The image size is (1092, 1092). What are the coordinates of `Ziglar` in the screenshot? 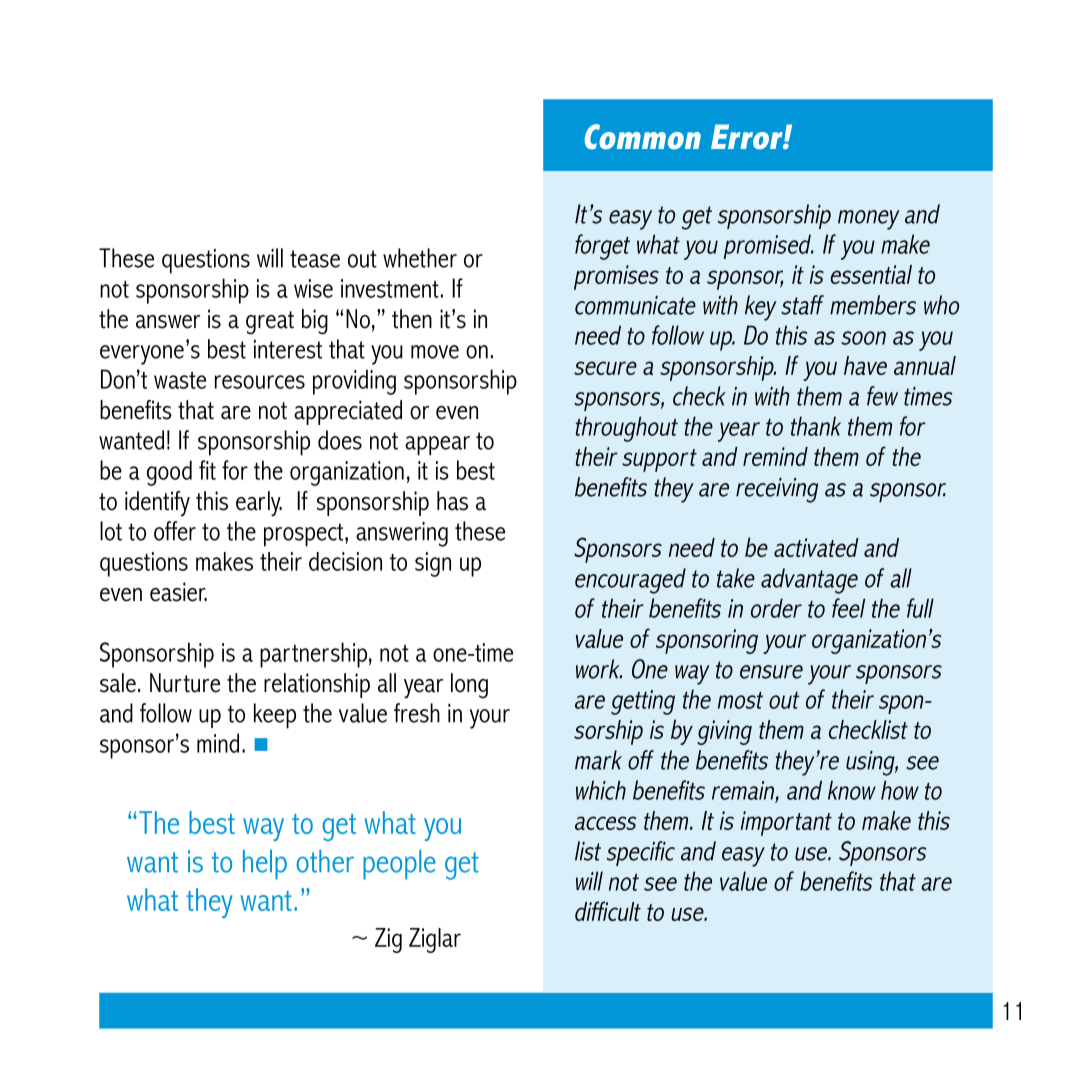 It's located at (435, 940).
